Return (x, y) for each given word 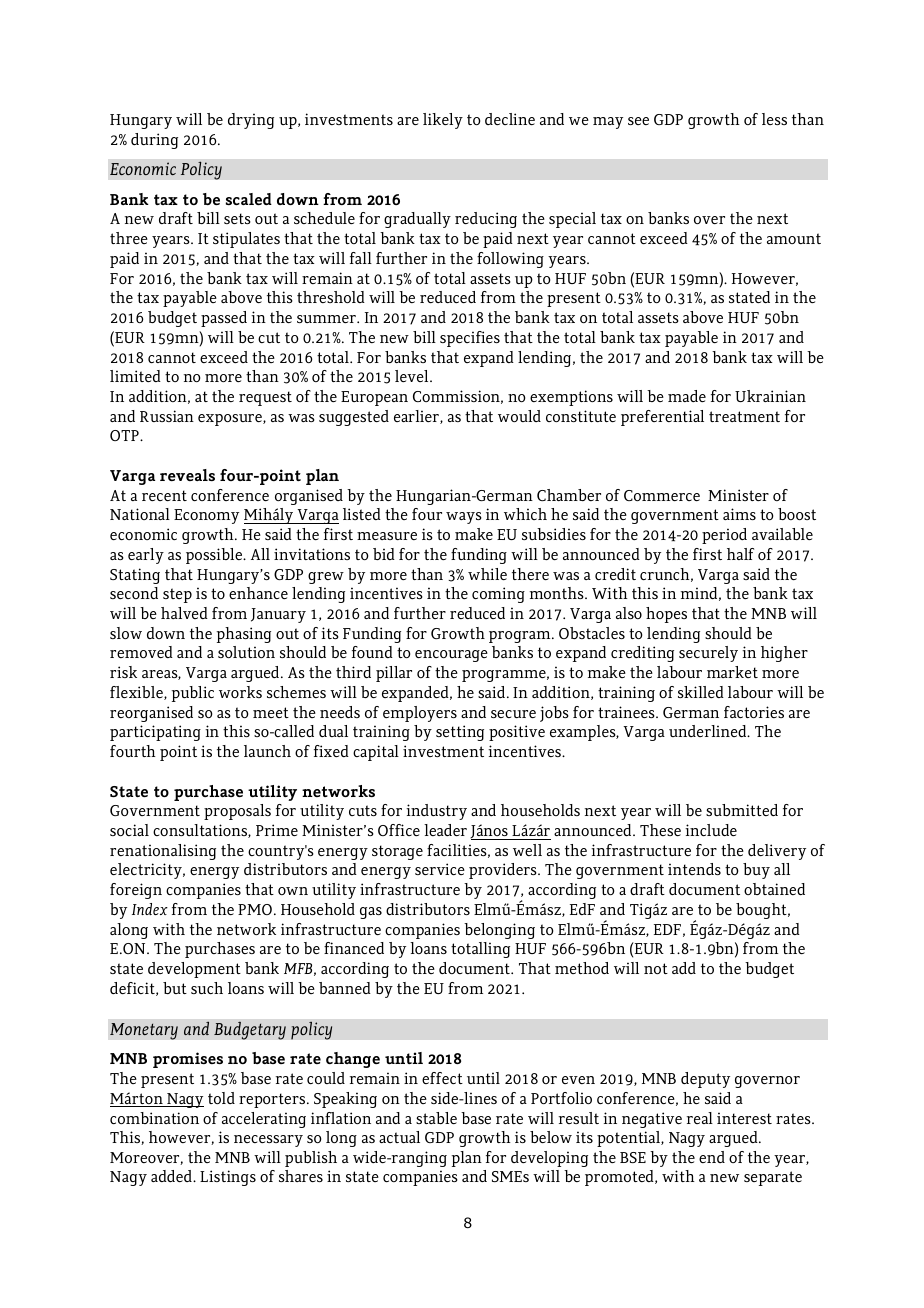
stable (436, 1118)
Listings (228, 1178)
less (774, 119)
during (154, 141)
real (700, 1118)
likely (443, 121)
